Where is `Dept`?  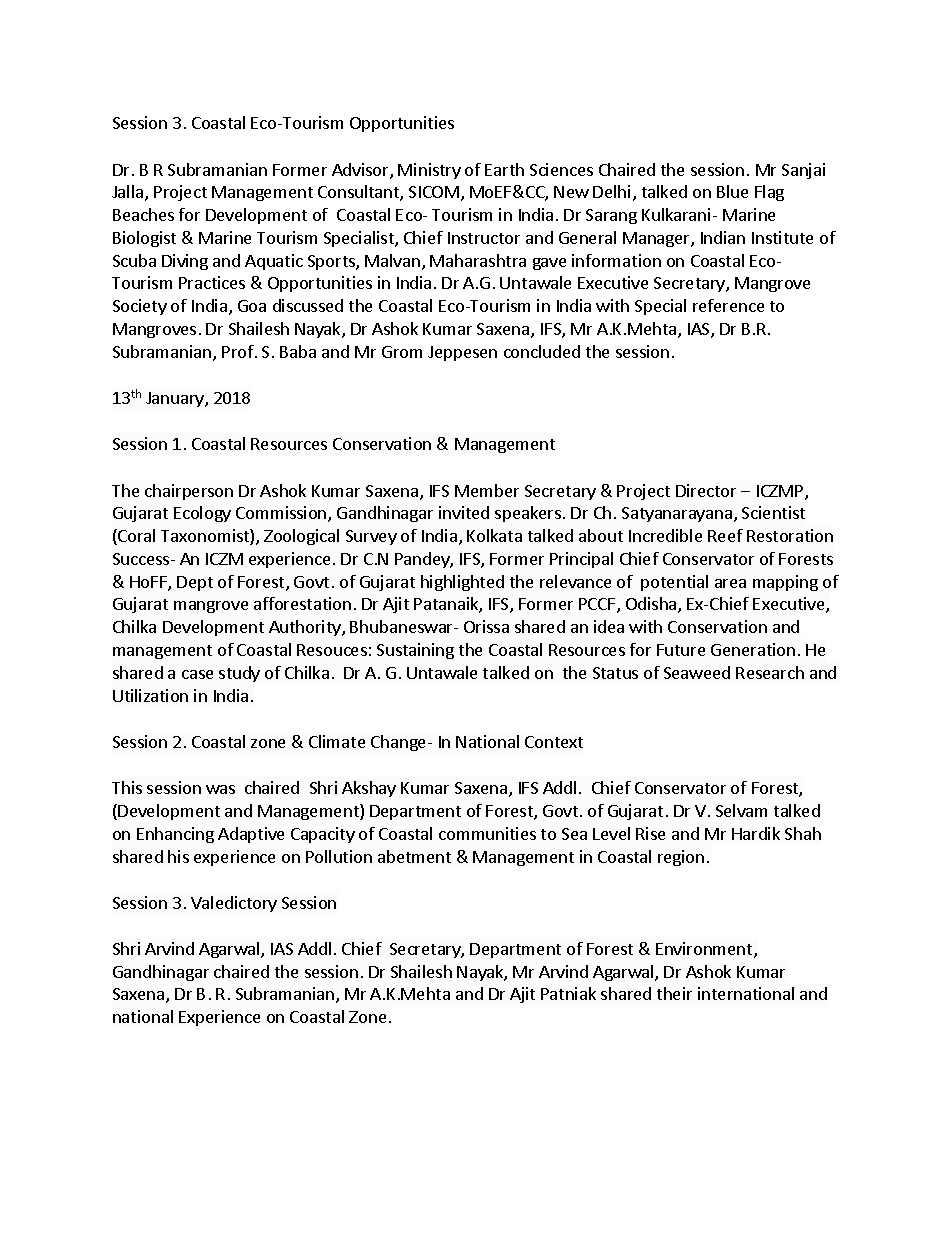 Dept is located at coordinates (195, 583).
